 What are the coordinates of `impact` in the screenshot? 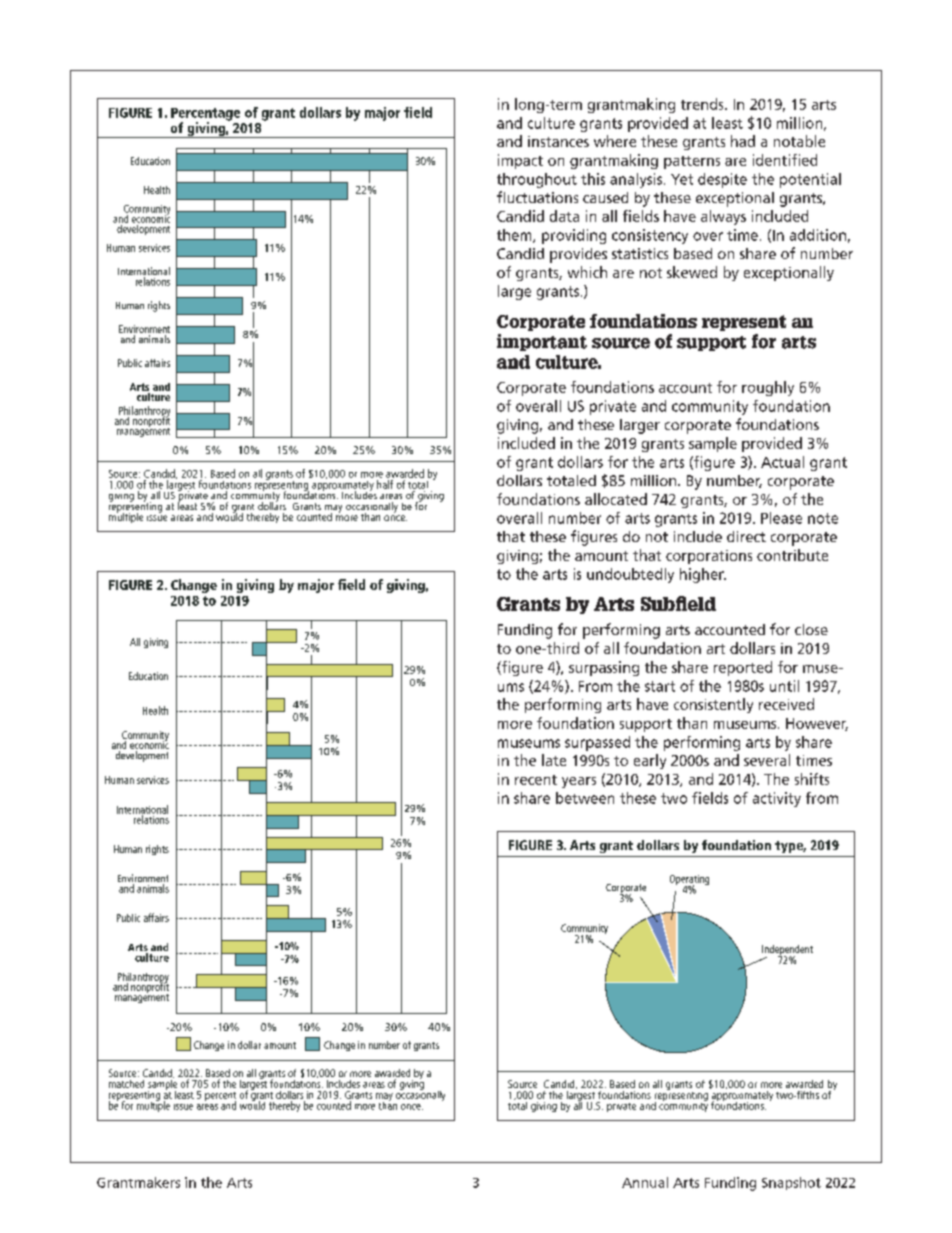 It's located at (520, 161).
